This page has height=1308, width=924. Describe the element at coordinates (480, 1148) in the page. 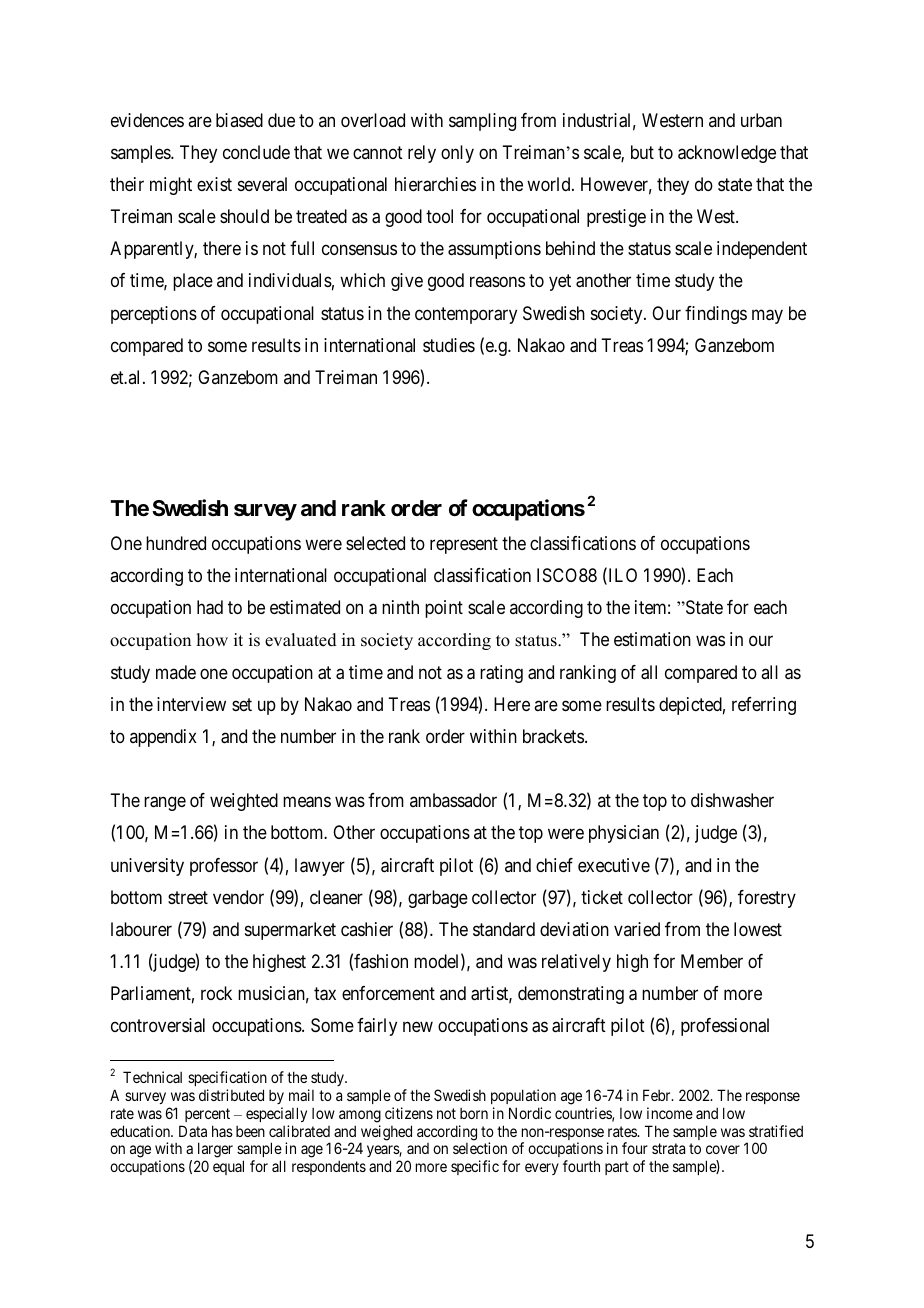

I see `selection` at that location.
